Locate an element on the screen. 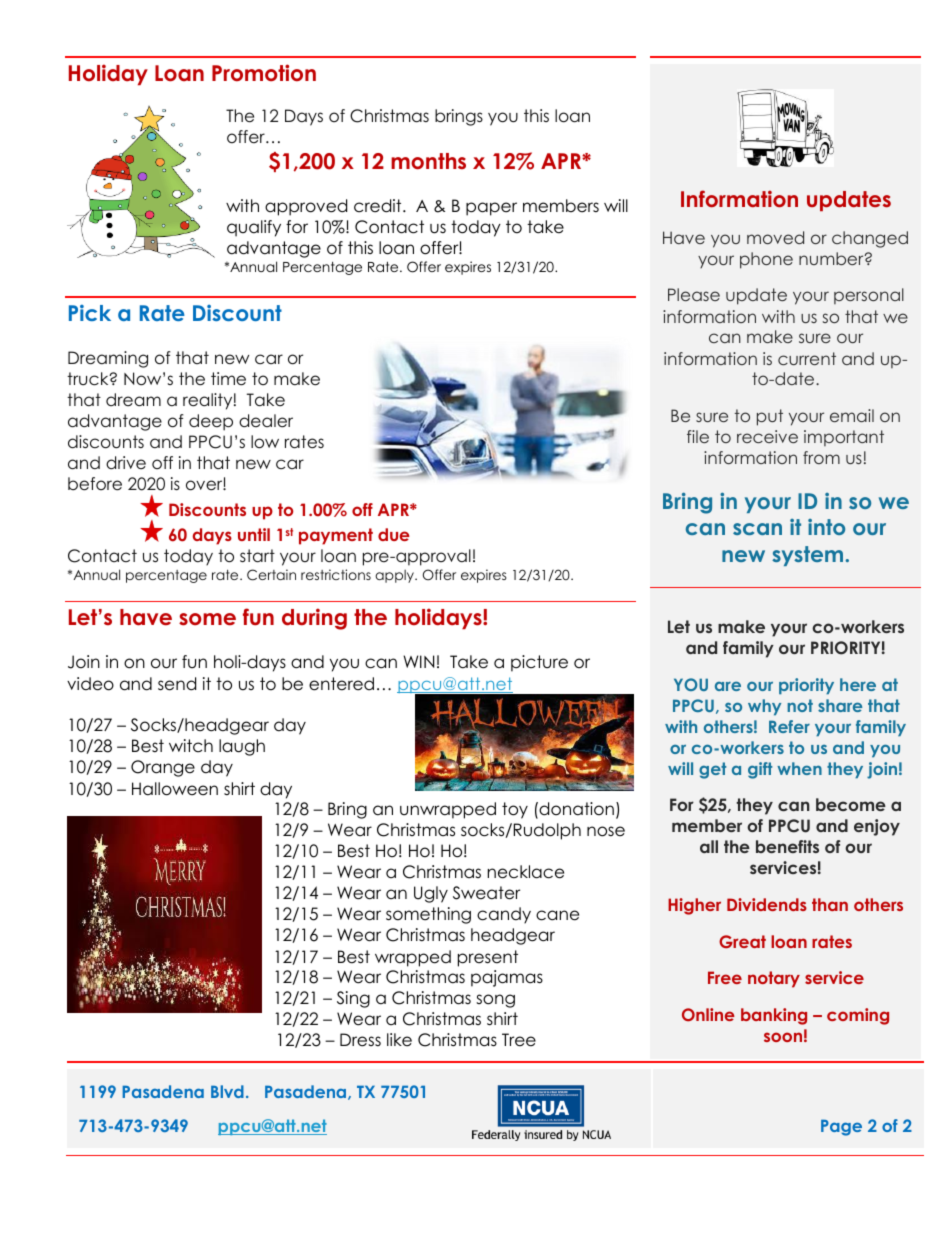 This screenshot has height=1233, width=952. Tree is located at coordinates (519, 1040).
